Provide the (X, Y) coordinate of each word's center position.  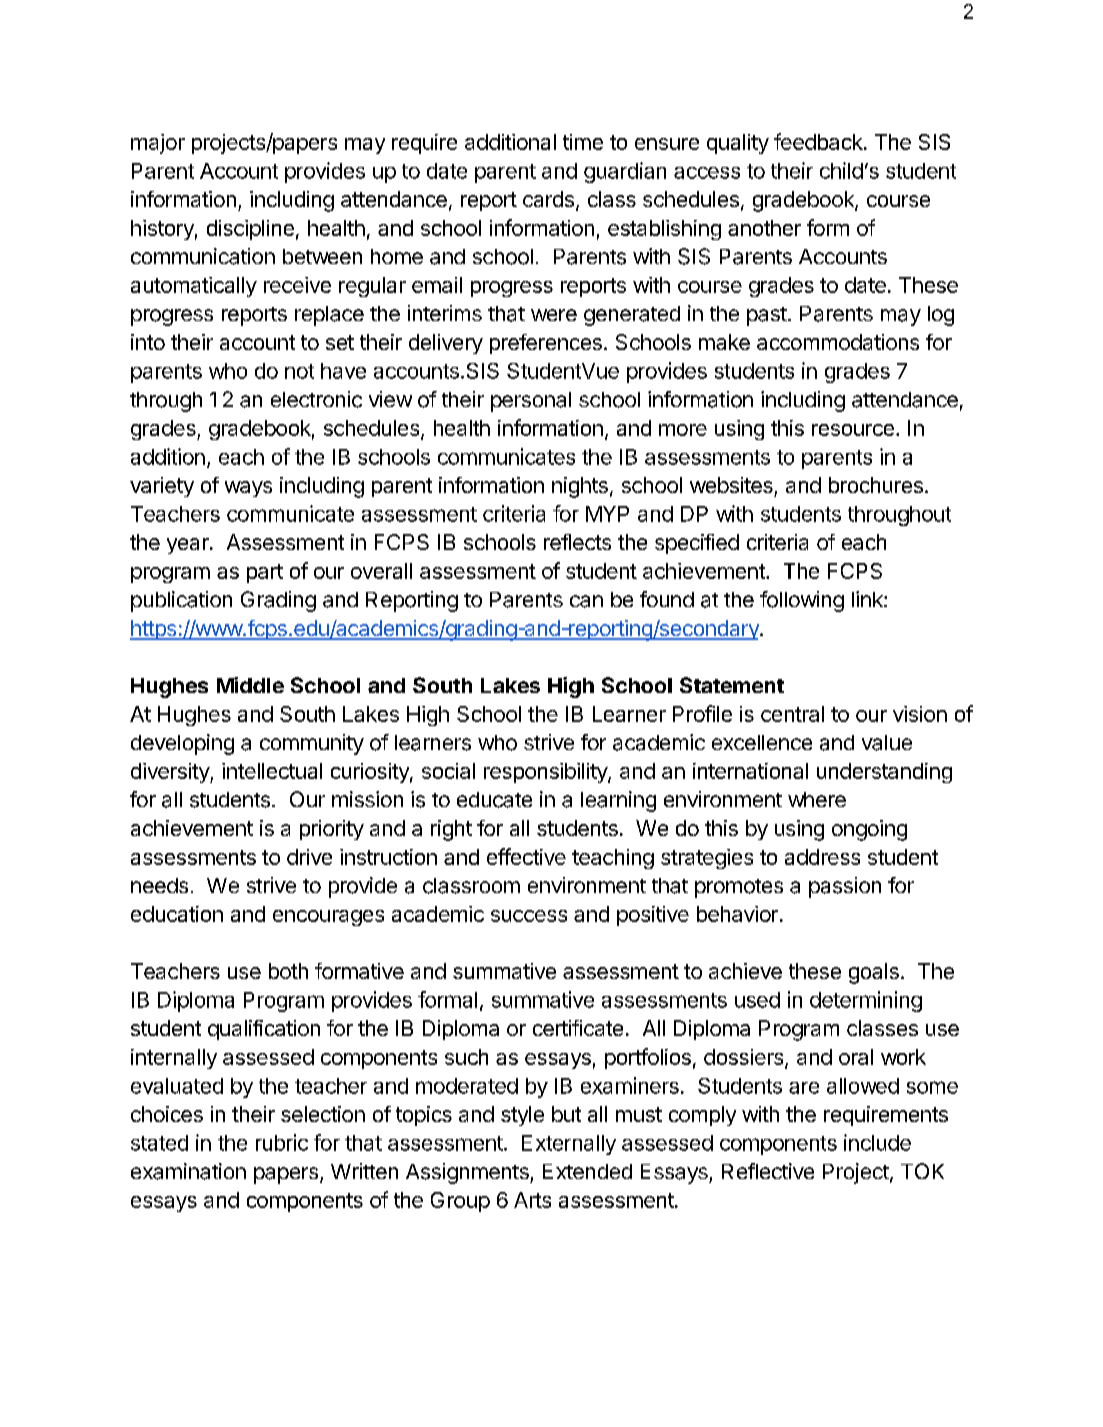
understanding (884, 773)
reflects (577, 542)
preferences (546, 344)
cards (548, 199)
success (529, 916)
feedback (819, 141)
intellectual (272, 771)
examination (188, 1171)
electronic (316, 399)
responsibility (546, 773)
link (868, 599)
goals (874, 973)
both (288, 971)
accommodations (838, 342)
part (265, 573)
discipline (250, 230)
